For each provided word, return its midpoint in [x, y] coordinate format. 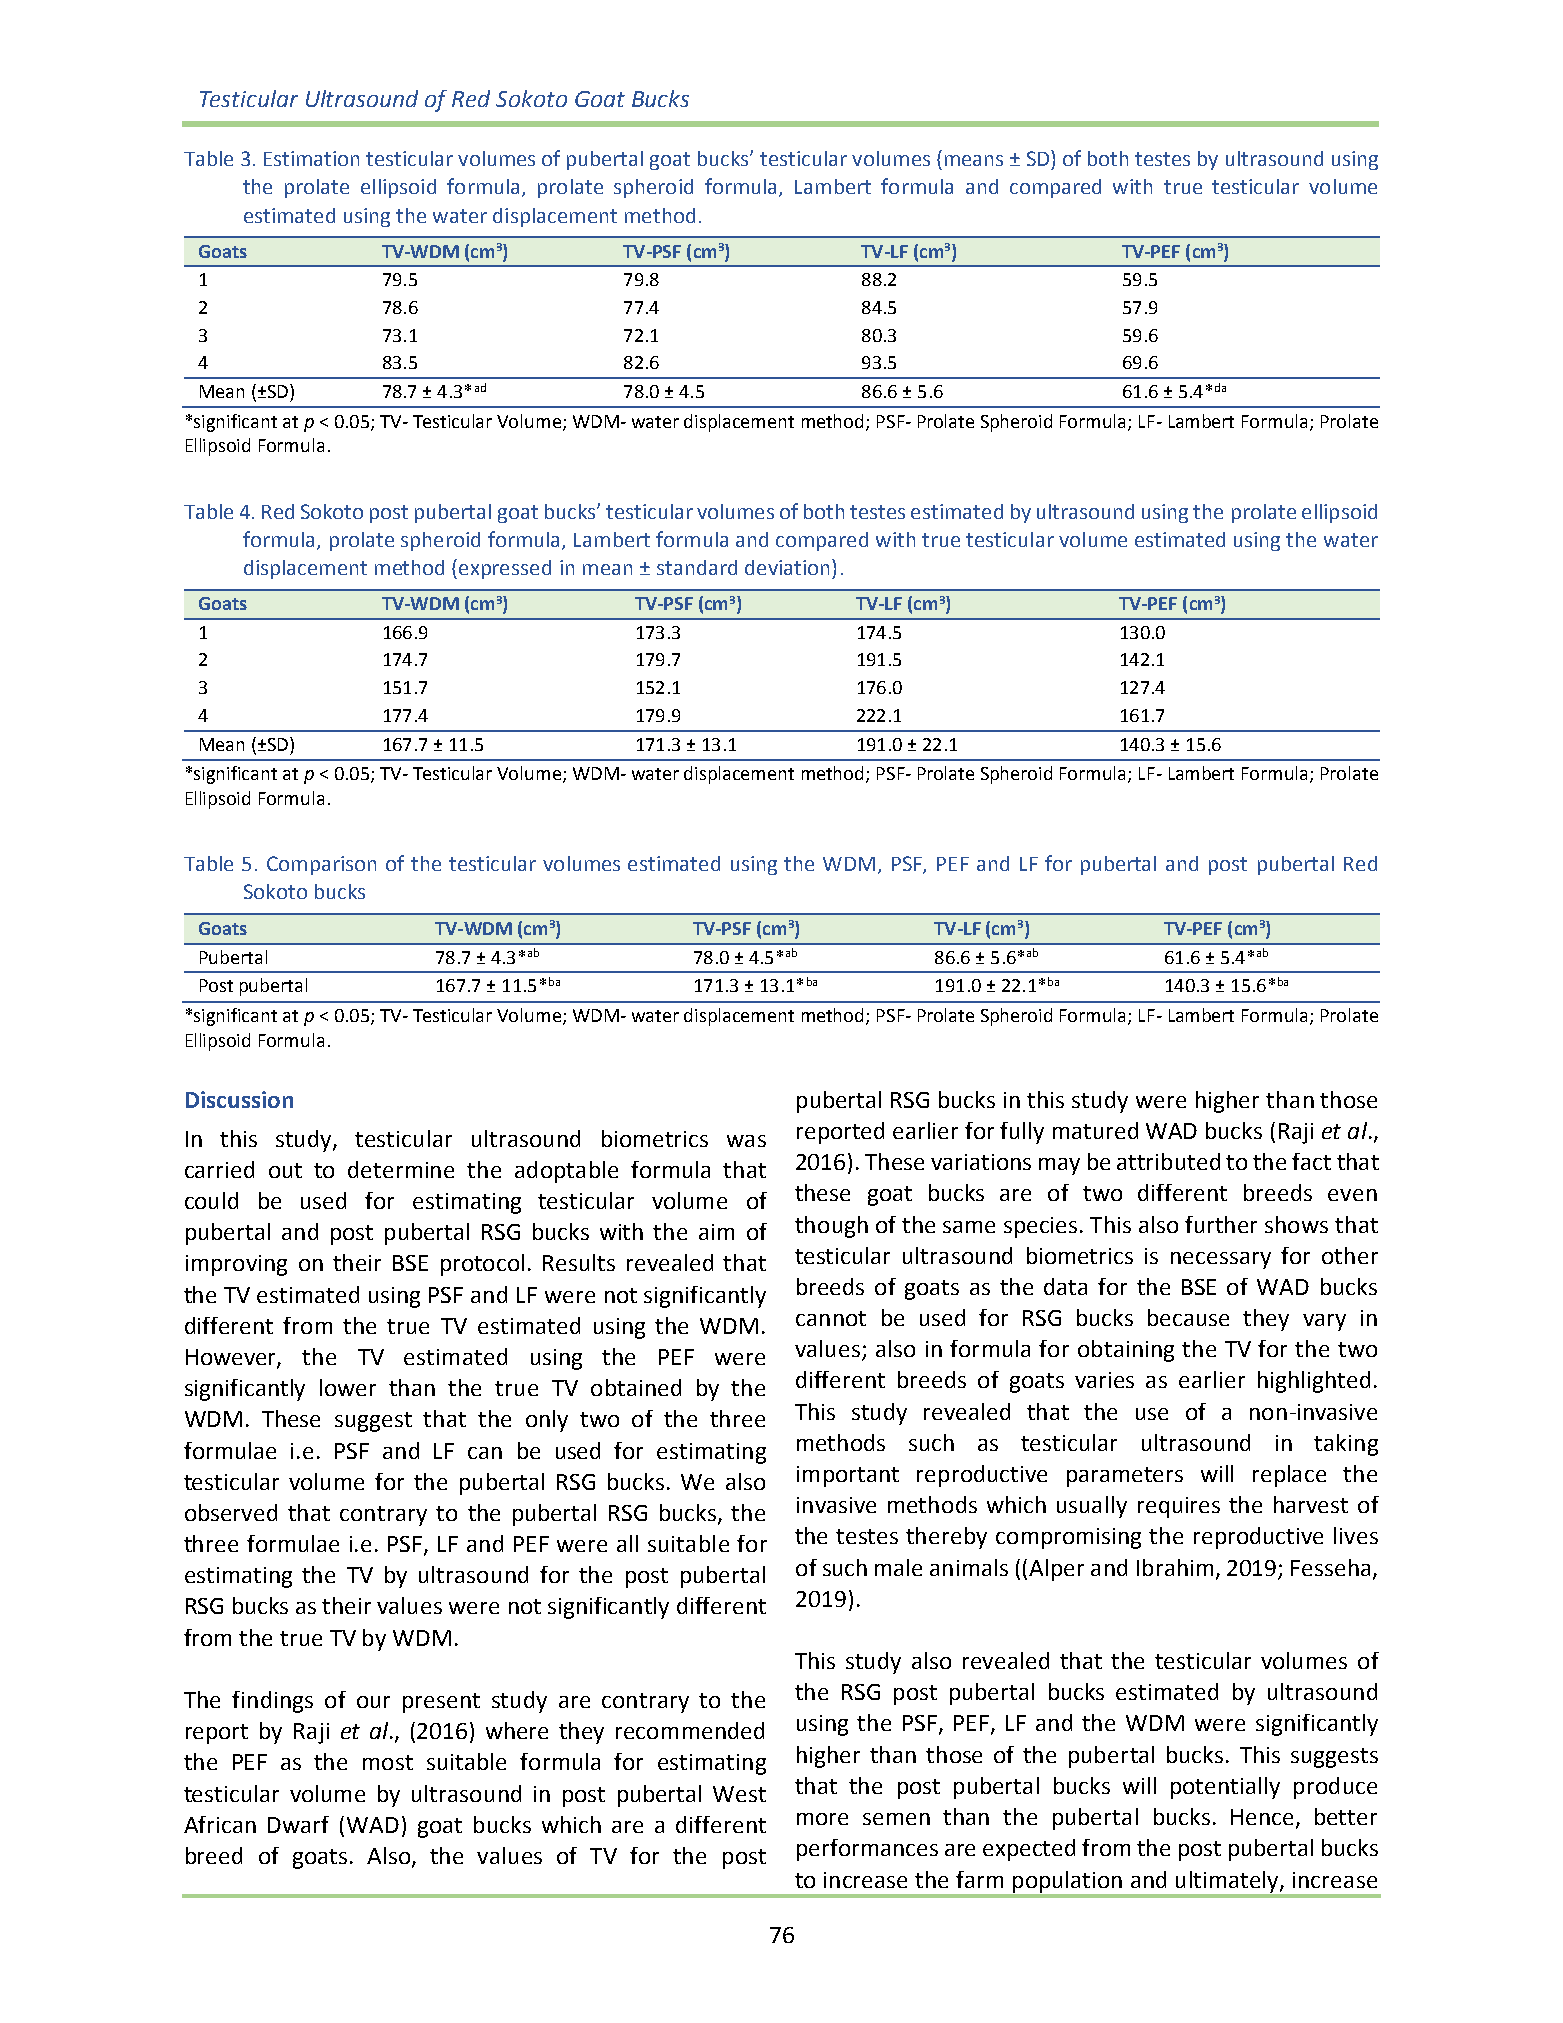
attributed [1168, 1161]
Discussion [239, 1099]
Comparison [321, 865]
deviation [787, 567]
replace [1289, 1476]
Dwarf [298, 1824]
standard [697, 567]
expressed [505, 569]
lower [348, 1387]
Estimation [311, 158]
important [848, 1476]
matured [1095, 1130]
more [822, 1819]
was [746, 1141]
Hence [1262, 1817]
